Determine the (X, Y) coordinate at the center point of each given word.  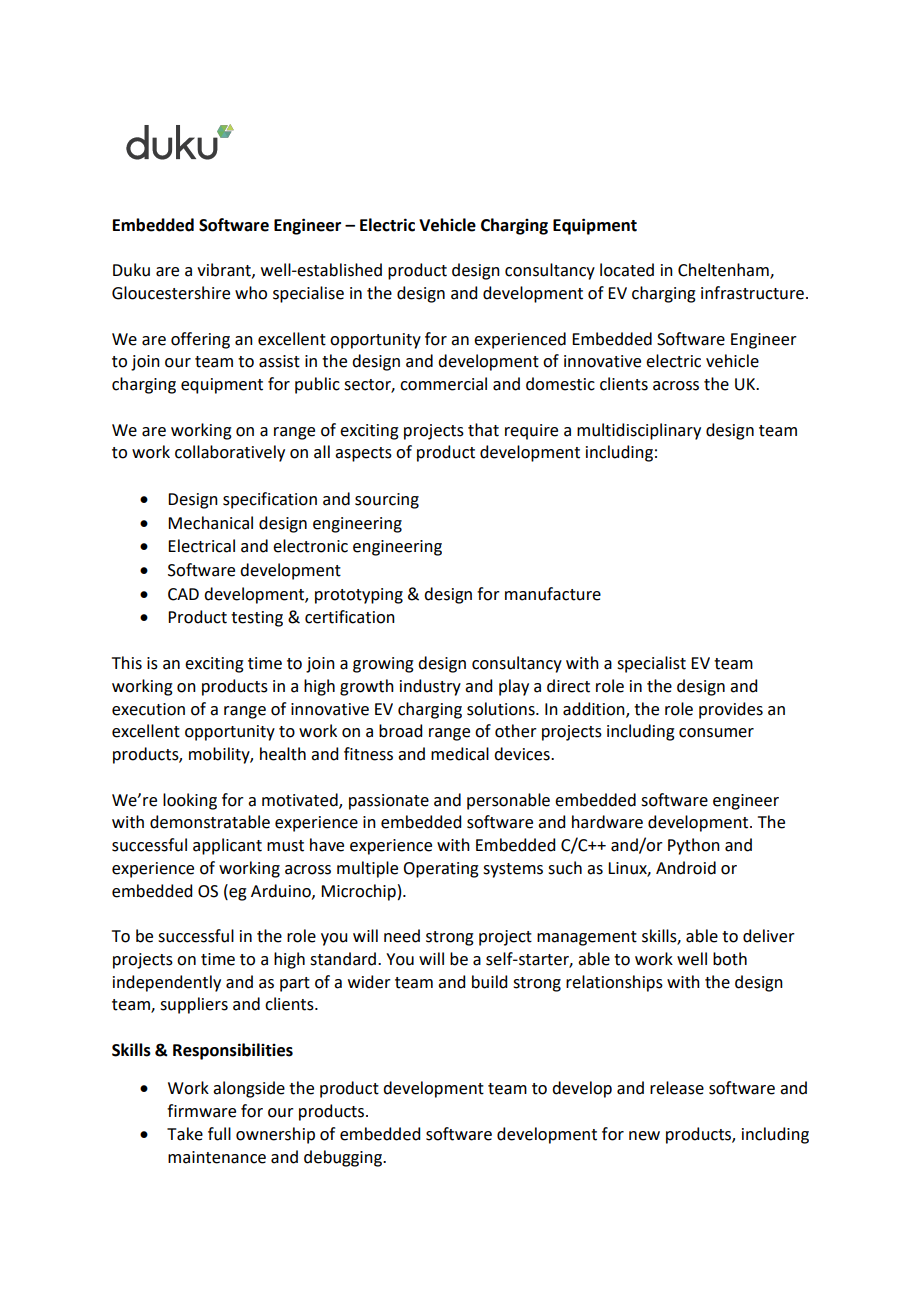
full (219, 1134)
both (730, 959)
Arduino (282, 891)
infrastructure (754, 293)
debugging (344, 1158)
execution (148, 709)
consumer (716, 733)
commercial (443, 384)
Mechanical (210, 523)
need (402, 936)
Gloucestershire (171, 293)
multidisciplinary (639, 431)
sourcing (387, 501)
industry (430, 687)
